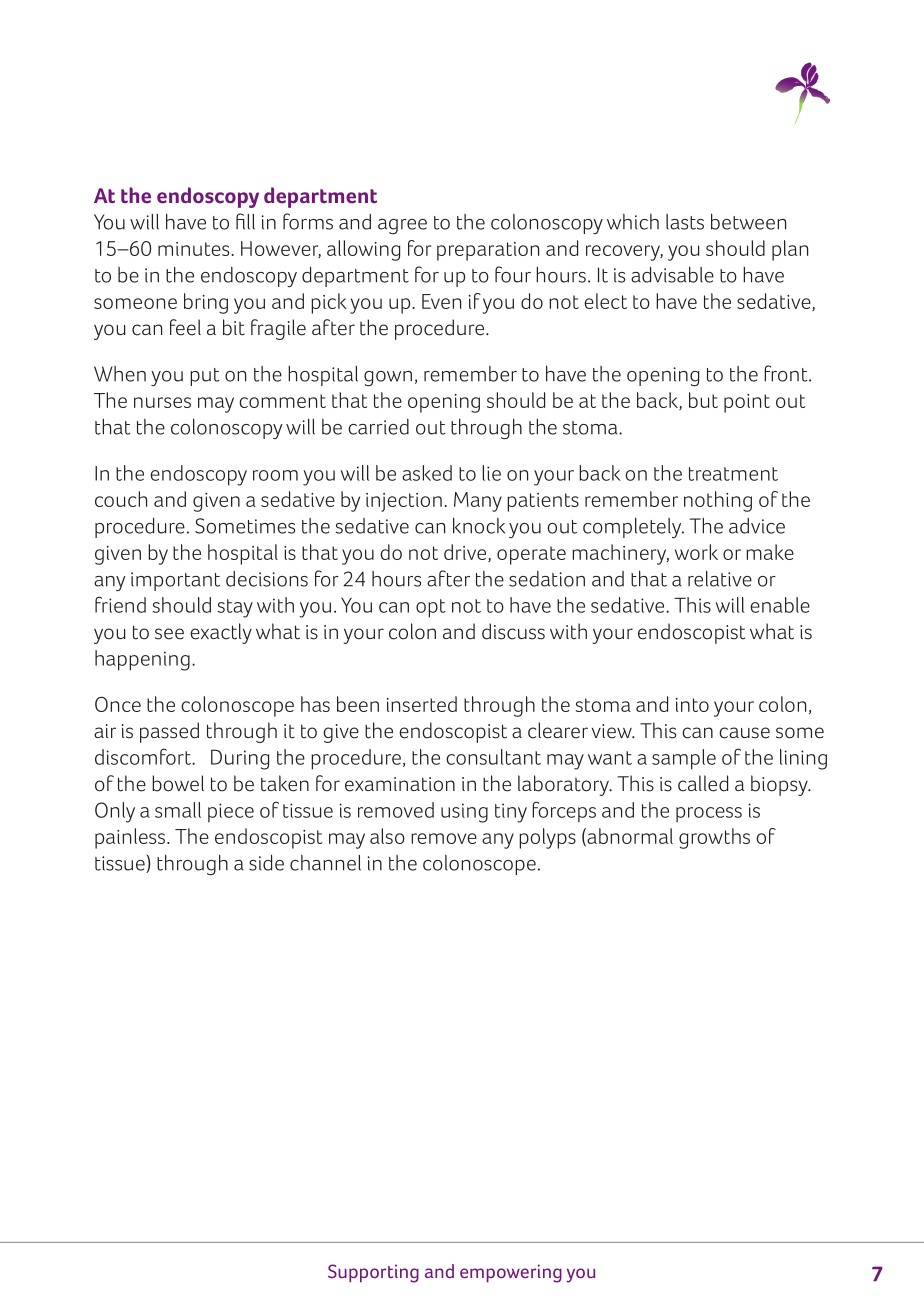  I want to click on preparation, so click(488, 251).
